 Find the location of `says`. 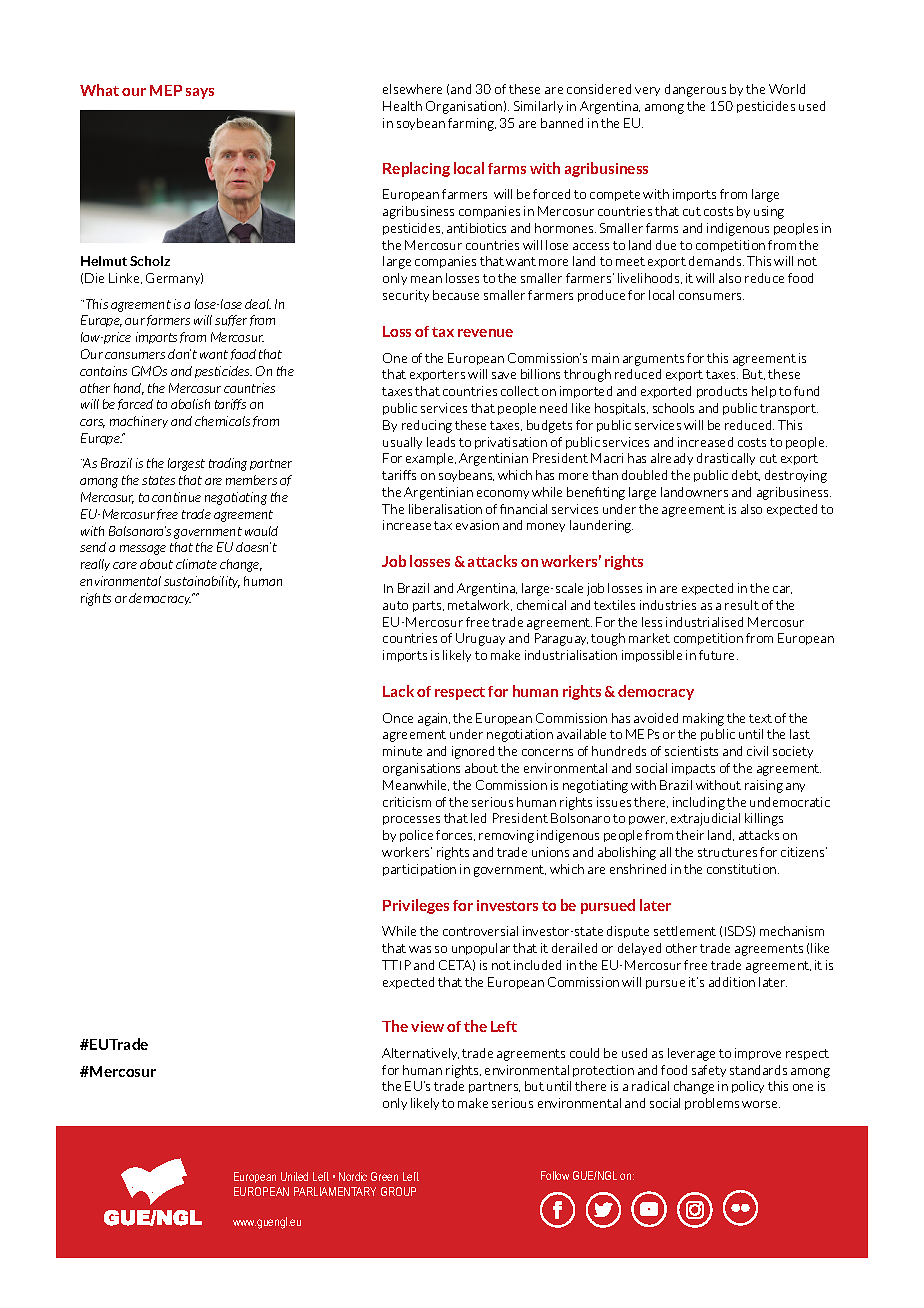

says is located at coordinates (200, 93).
